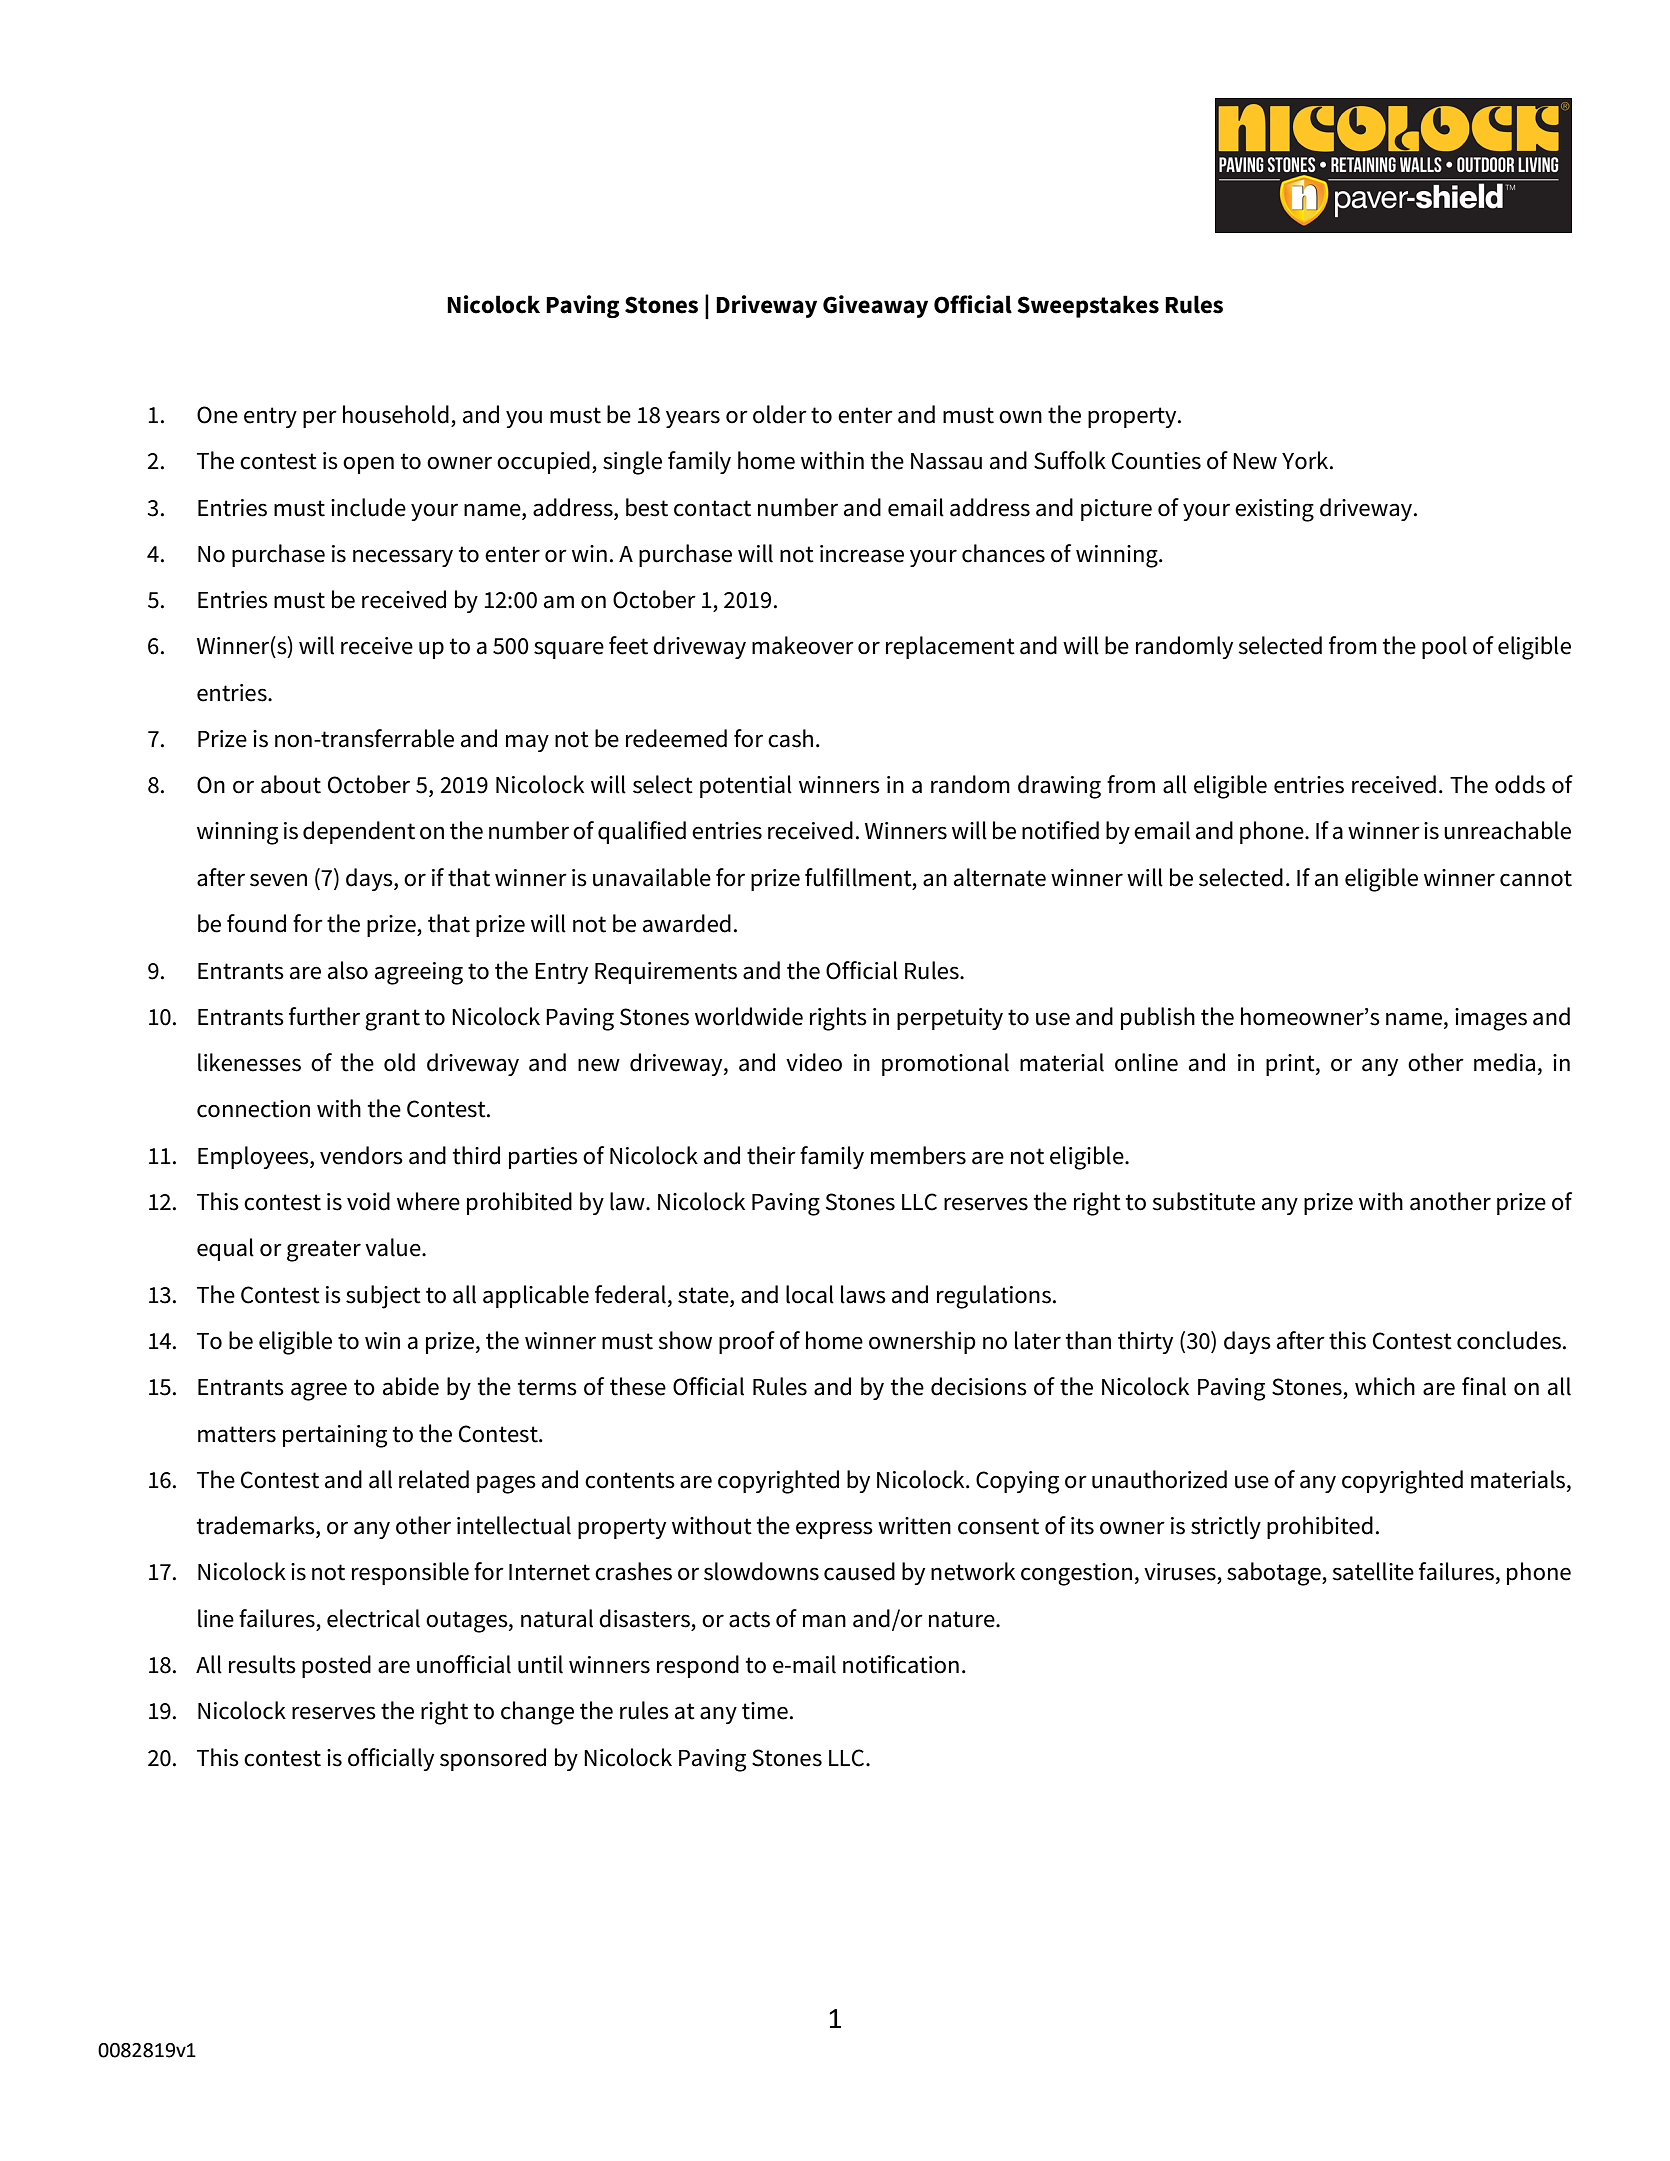 This screenshot has width=1670, height=2161. What do you see at coordinates (1373, 1571) in the screenshot?
I see `satellite` at bounding box center [1373, 1571].
